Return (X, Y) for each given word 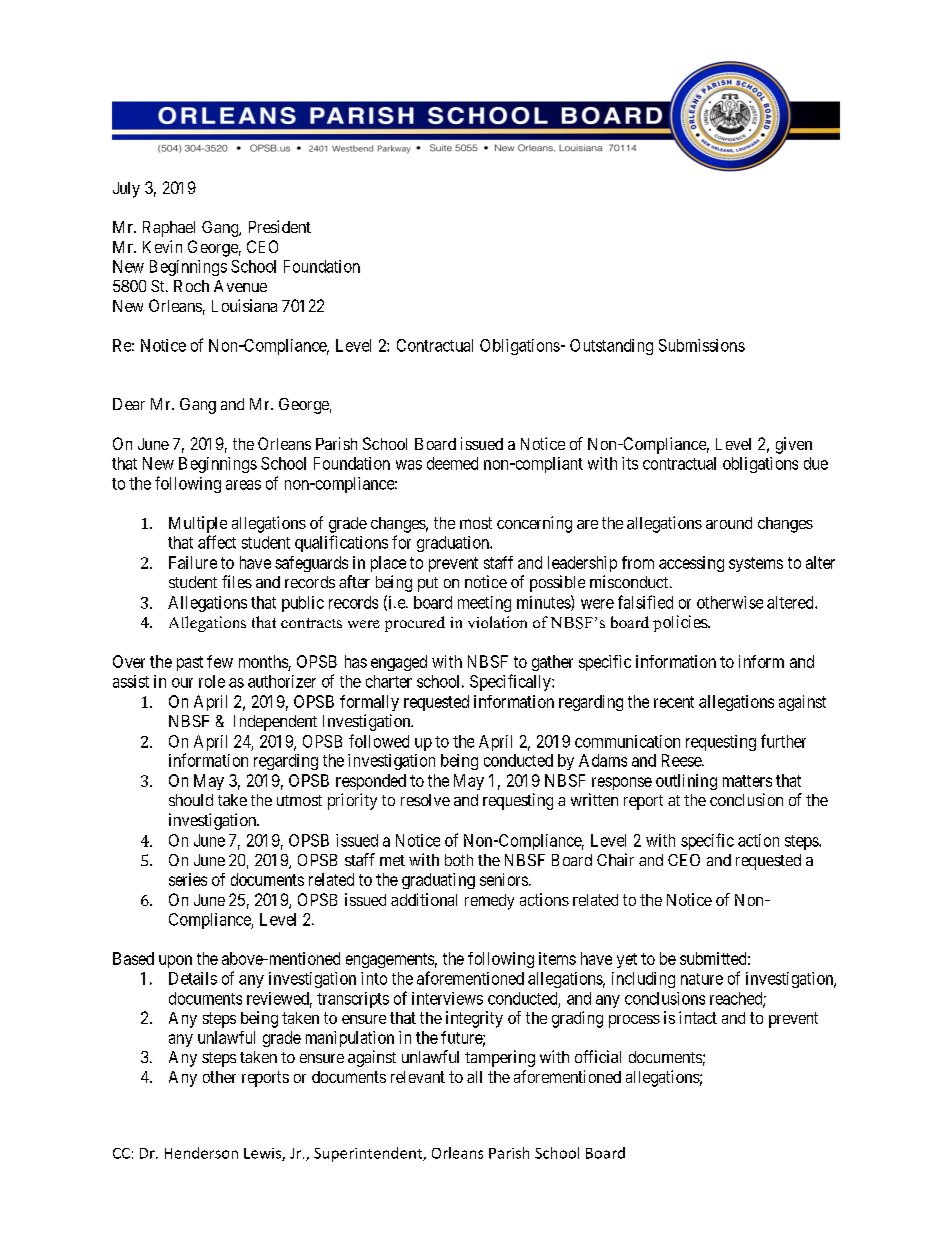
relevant (418, 1077)
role (212, 681)
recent (674, 702)
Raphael (169, 229)
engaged (399, 663)
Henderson (201, 1153)
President (280, 226)
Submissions (702, 345)
